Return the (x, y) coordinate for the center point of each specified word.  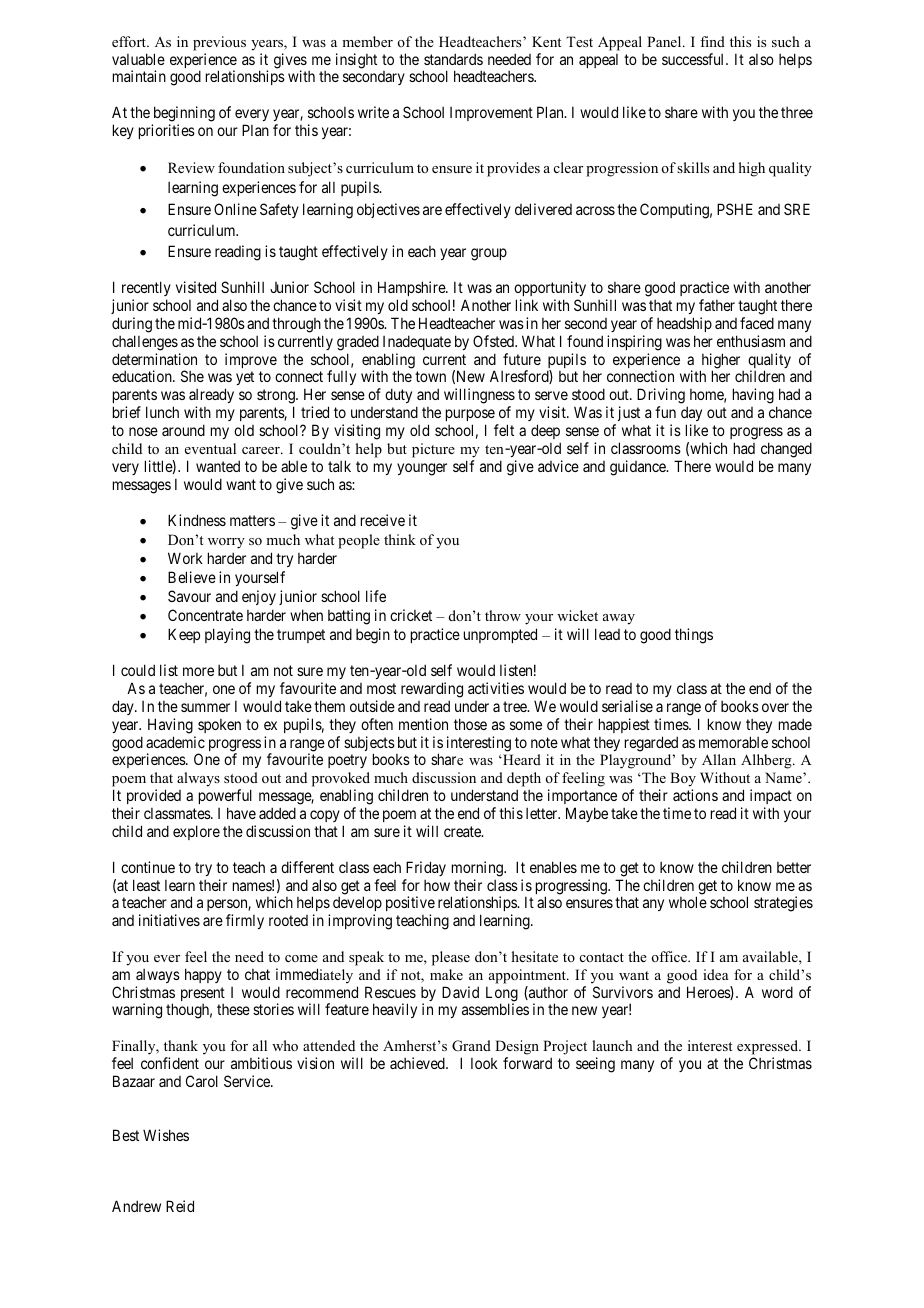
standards (453, 59)
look (484, 1063)
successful (694, 59)
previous (219, 43)
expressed (769, 1049)
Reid (180, 1206)
